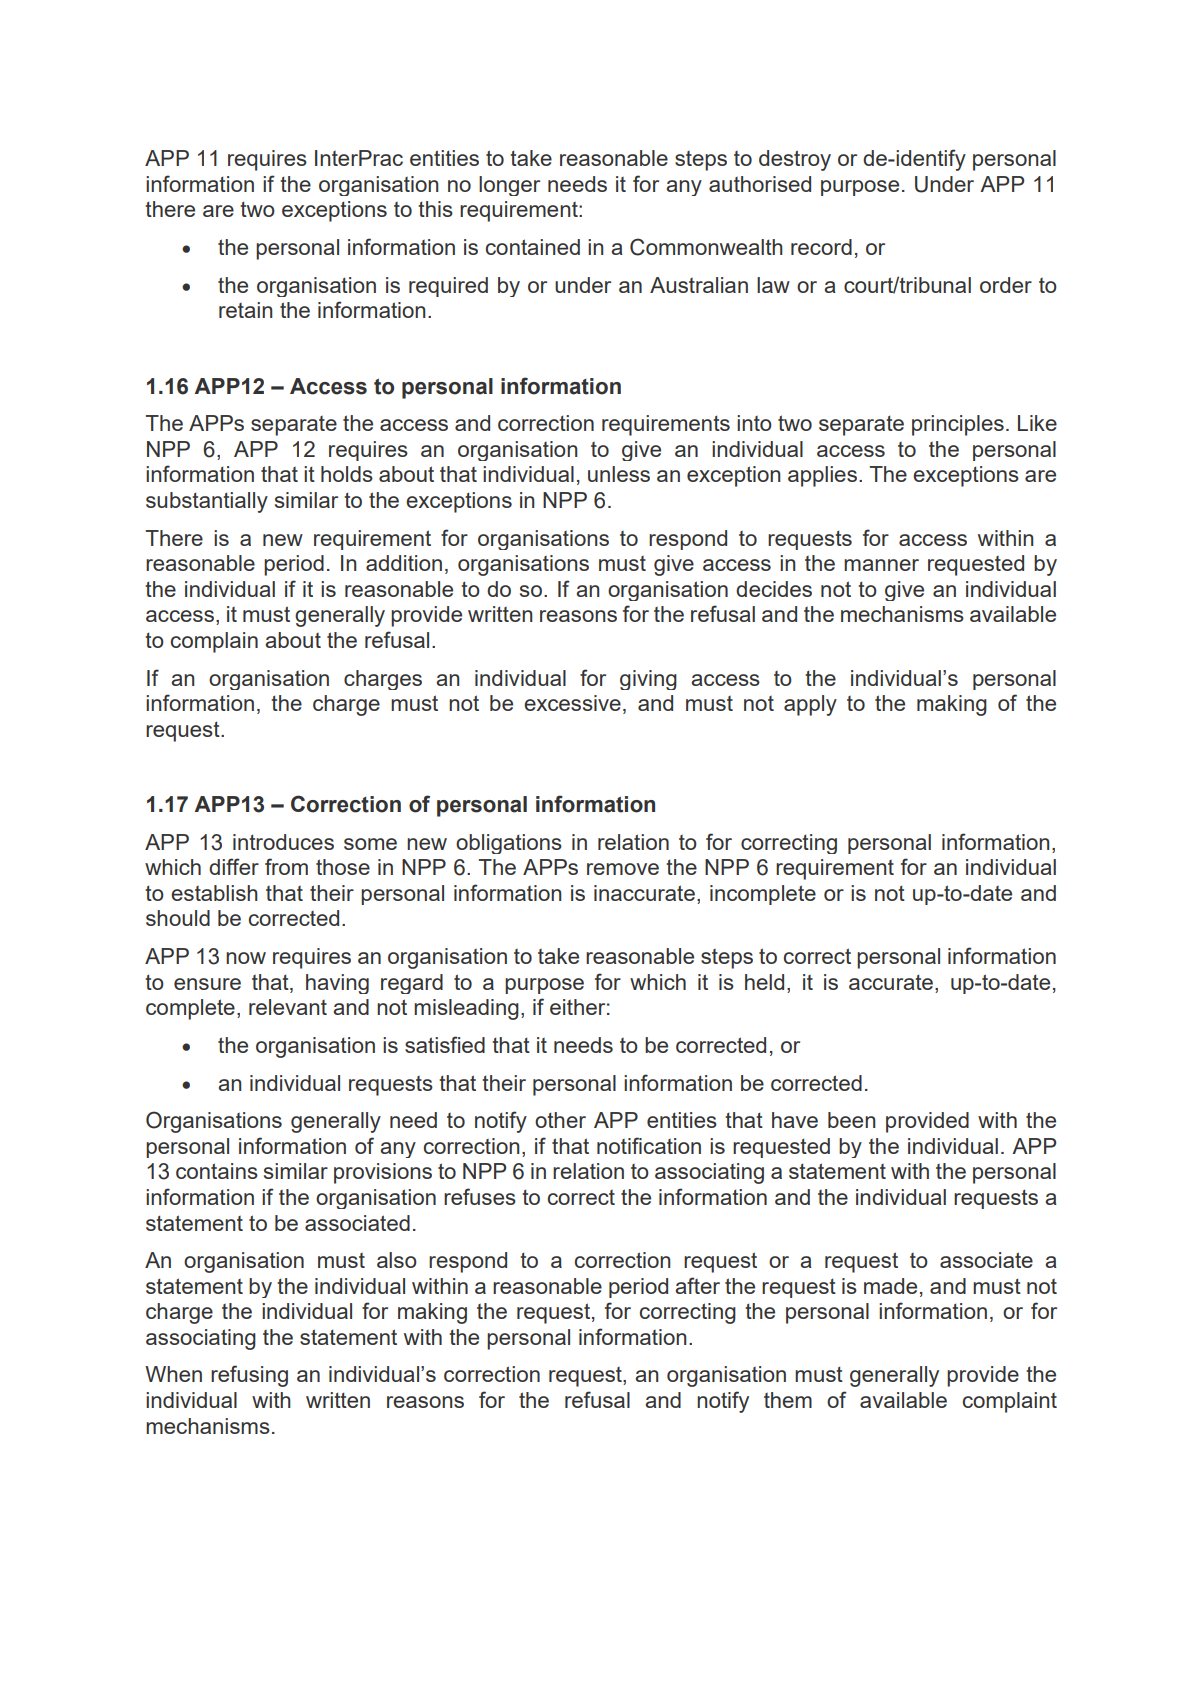 The image size is (1203, 1701). Describe the element at coordinates (249, 1376) in the screenshot. I see `refusing` at that location.
